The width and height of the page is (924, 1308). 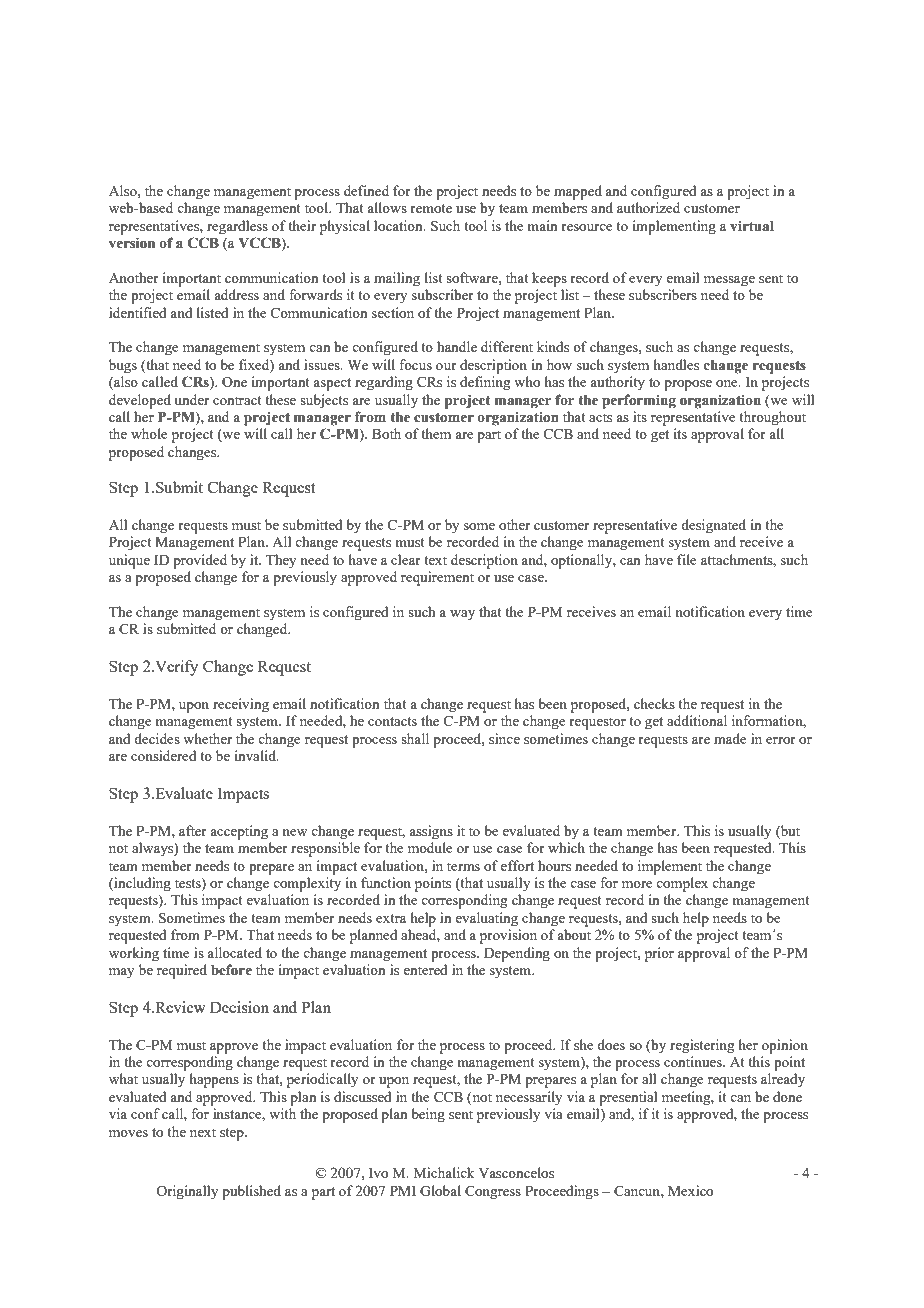 What do you see at coordinates (431, 208) in the page?
I see `remote` at bounding box center [431, 208].
